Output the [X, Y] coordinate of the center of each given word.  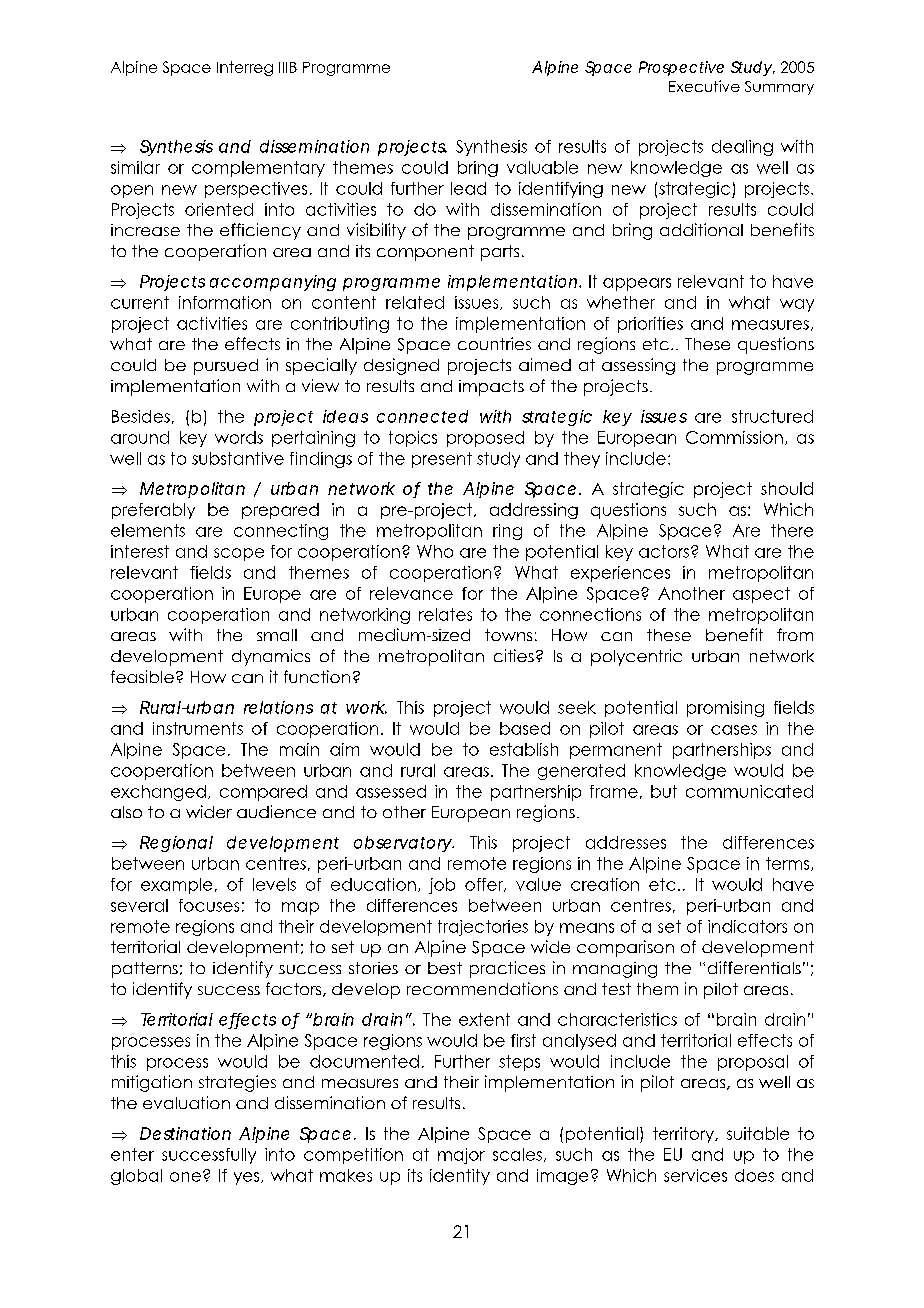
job [442, 886]
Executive [704, 86]
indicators [747, 926]
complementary [258, 169]
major [461, 1156]
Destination [185, 1133]
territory [684, 1135]
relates [445, 614]
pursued [226, 367]
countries [494, 343]
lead [468, 188]
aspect [761, 595]
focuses [209, 905]
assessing [638, 366]
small [277, 635]
